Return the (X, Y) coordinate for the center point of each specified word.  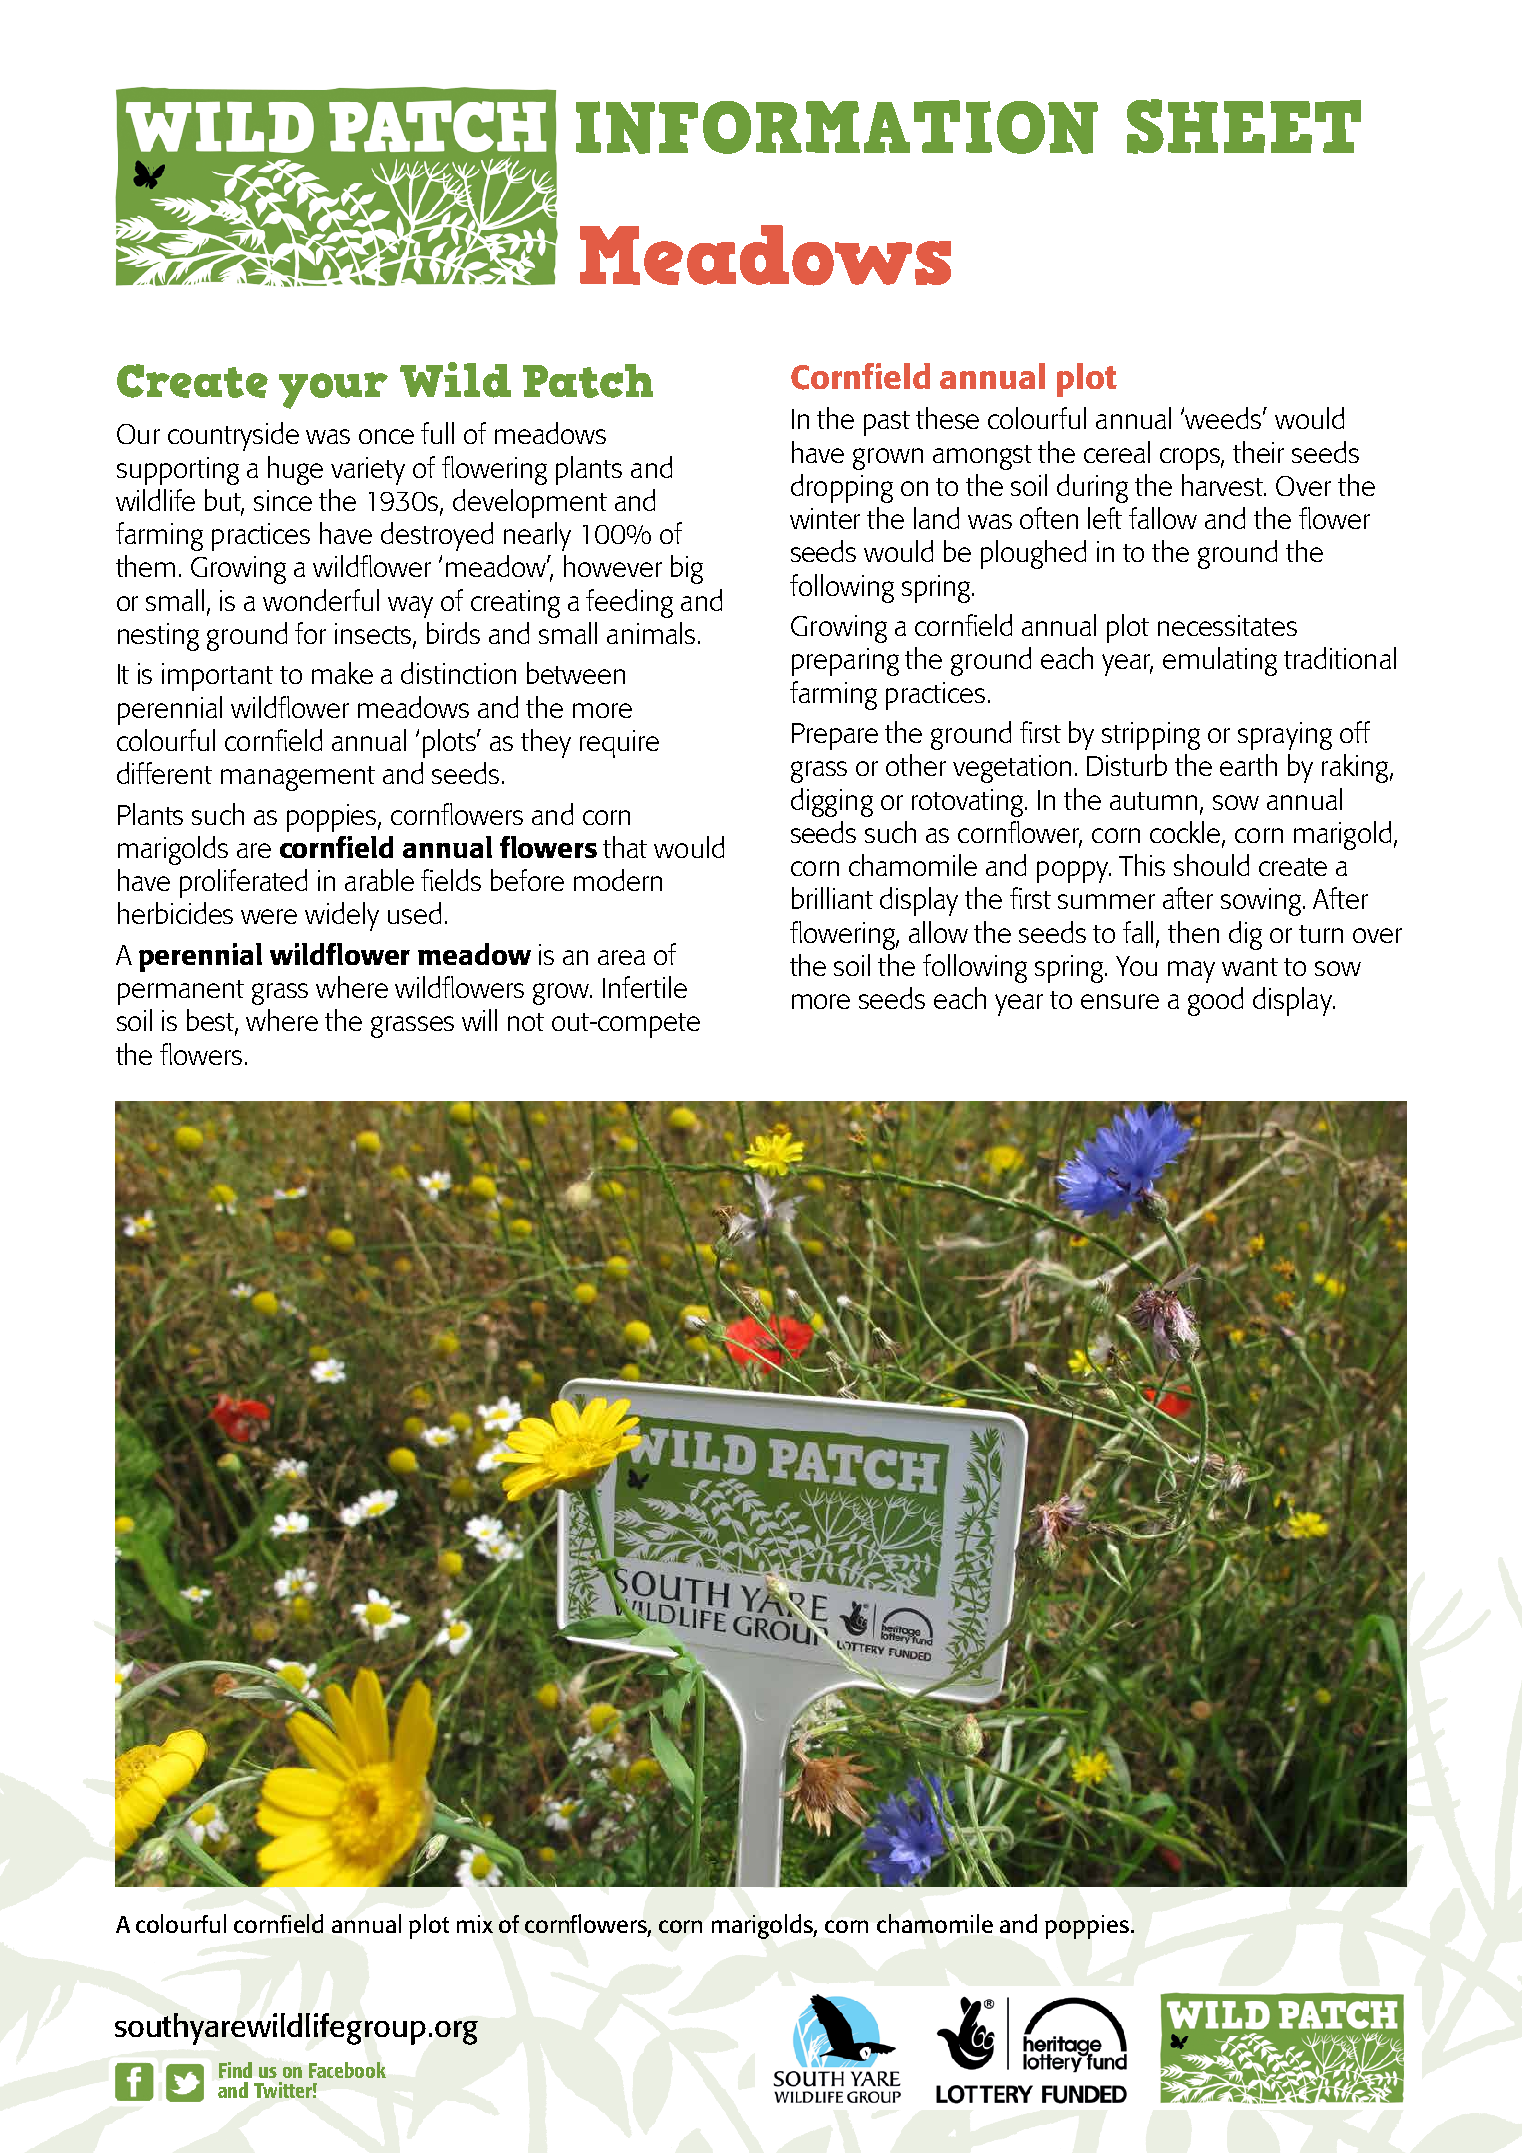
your (333, 390)
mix (475, 1924)
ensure (1120, 1001)
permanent (181, 992)
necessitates (1227, 625)
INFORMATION (837, 127)
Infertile (645, 987)
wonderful (321, 600)
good (1215, 1001)
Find (235, 2070)
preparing (845, 662)
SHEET (1244, 126)
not (526, 1022)
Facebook (347, 2070)
